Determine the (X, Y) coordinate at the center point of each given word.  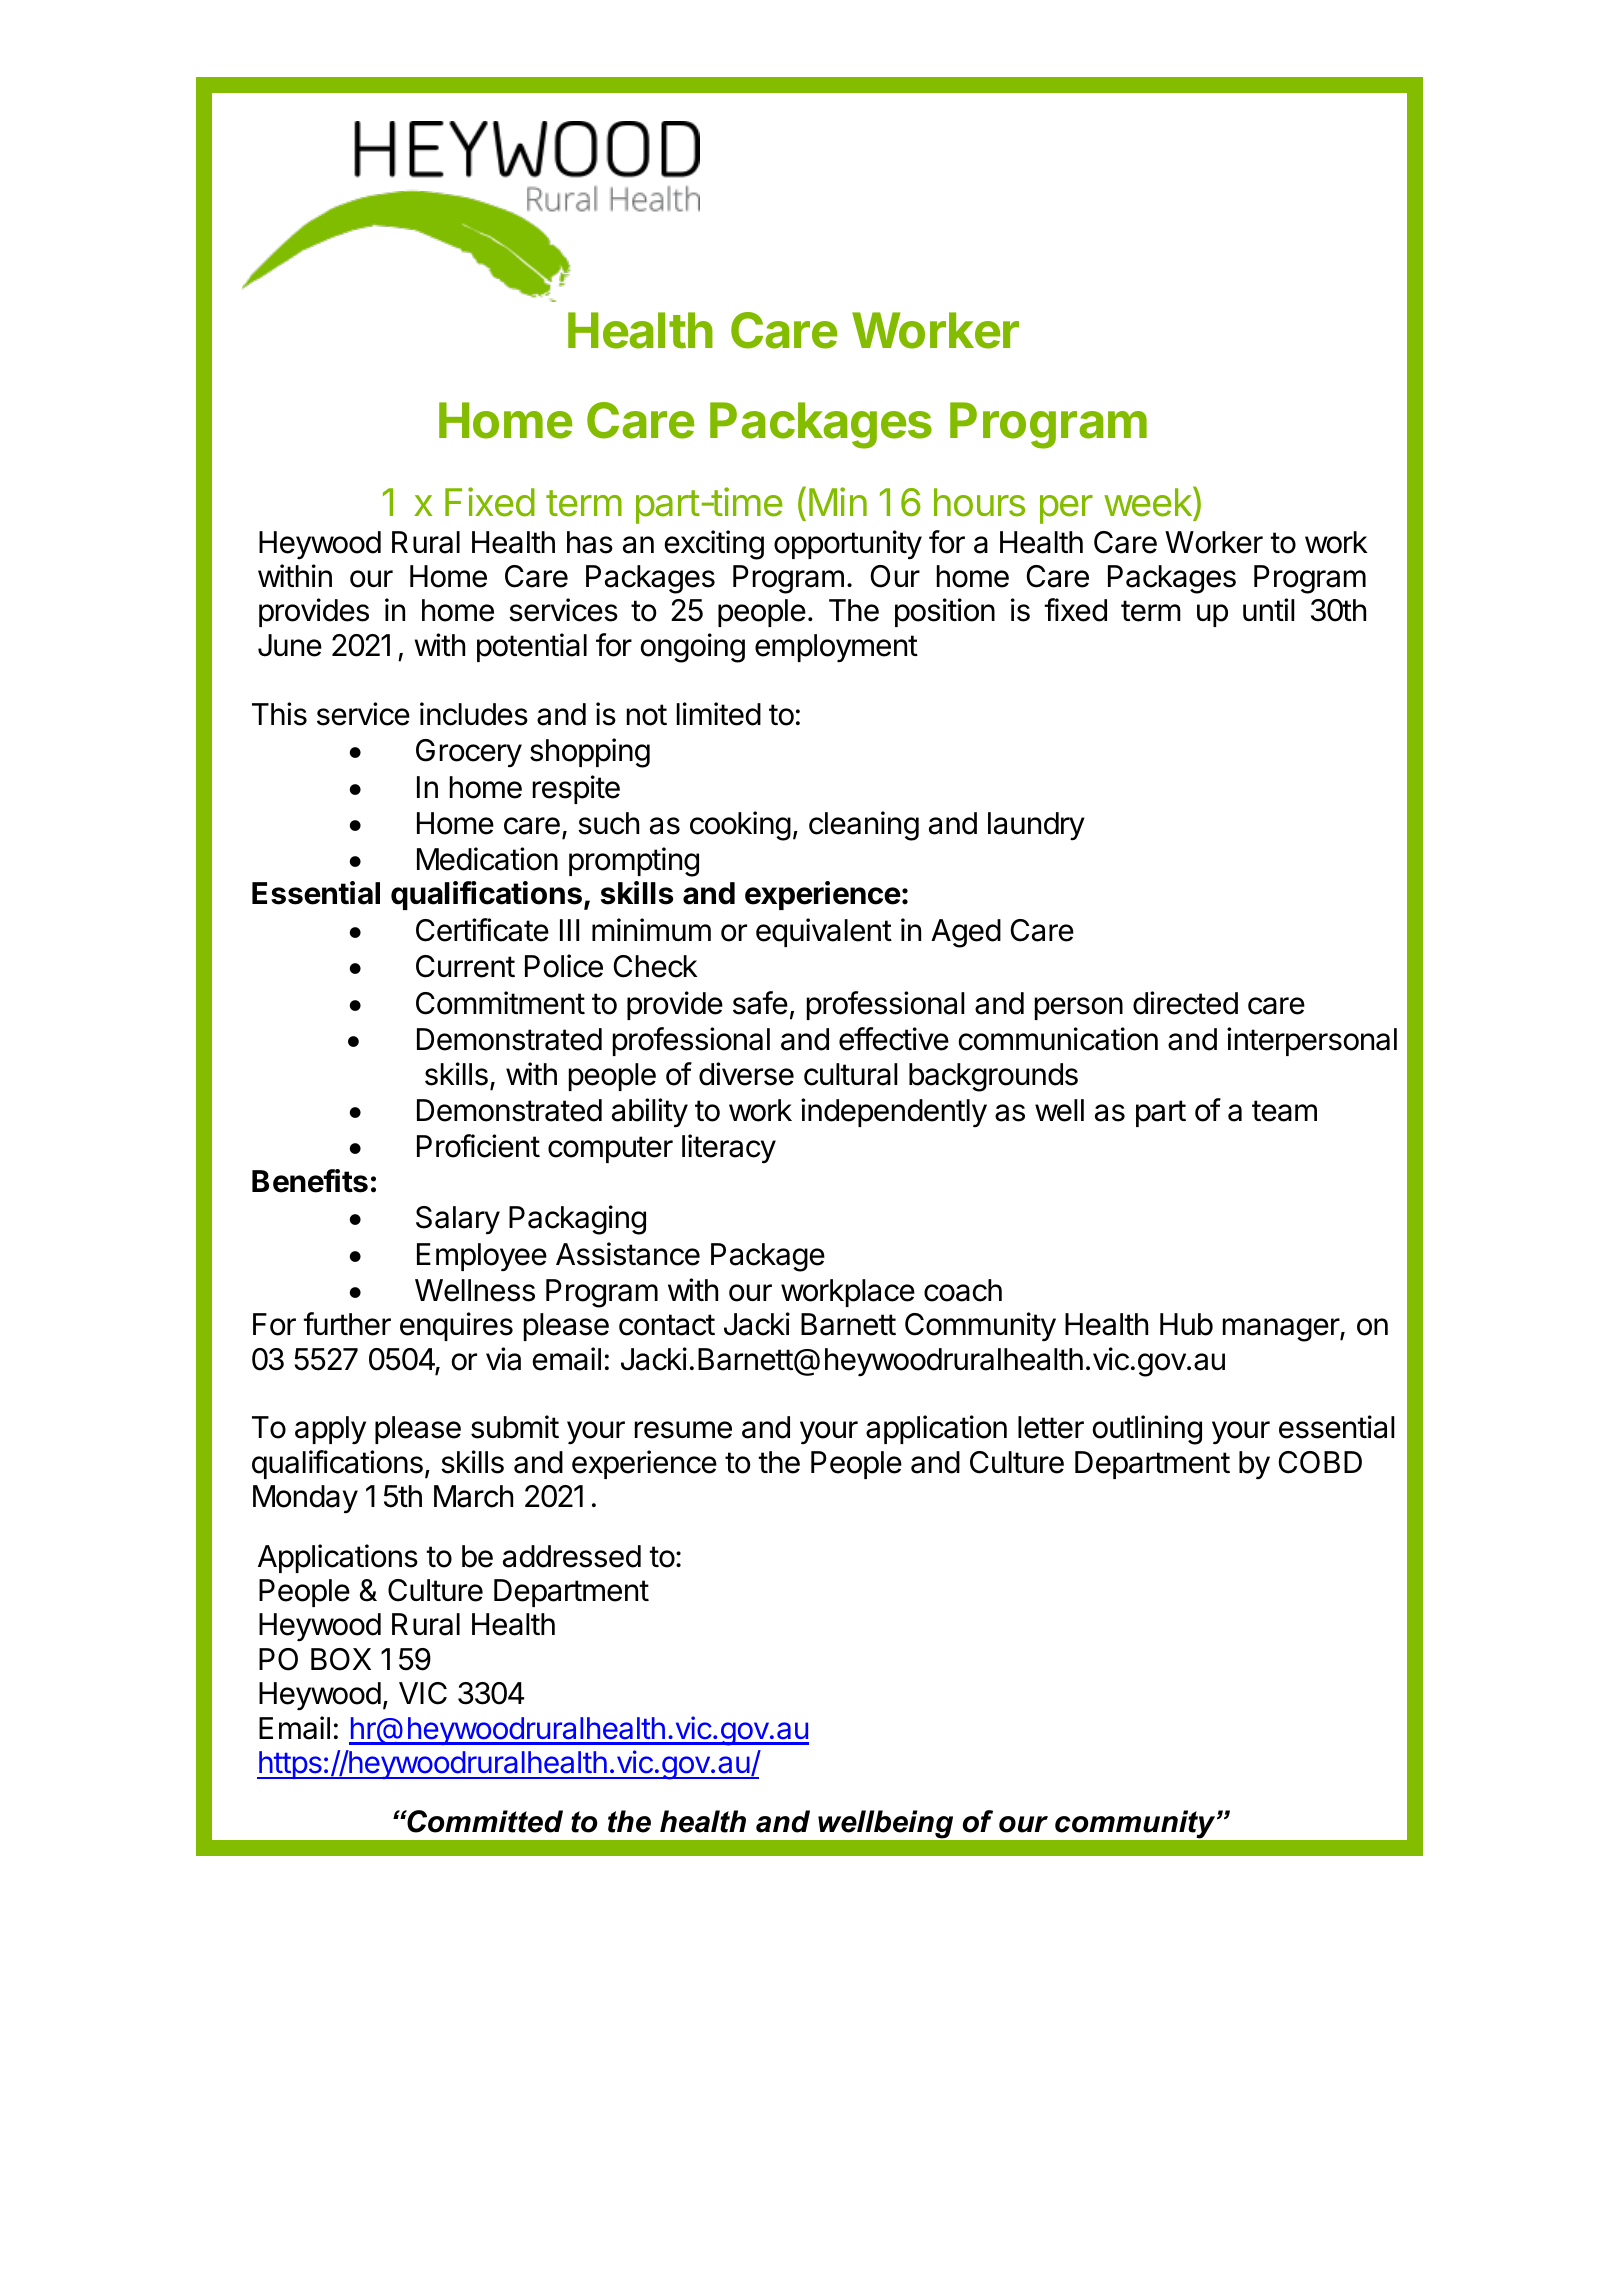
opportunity (848, 545)
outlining (1147, 1430)
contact (667, 1325)
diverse (746, 1074)
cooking (740, 826)
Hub (1186, 1324)
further (347, 1324)
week (1149, 503)
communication (1058, 1039)
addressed (572, 1556)
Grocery (469, 753)
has (590, 542)
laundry (1036, 826)
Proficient (478, 1146)
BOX (341, 1659)
